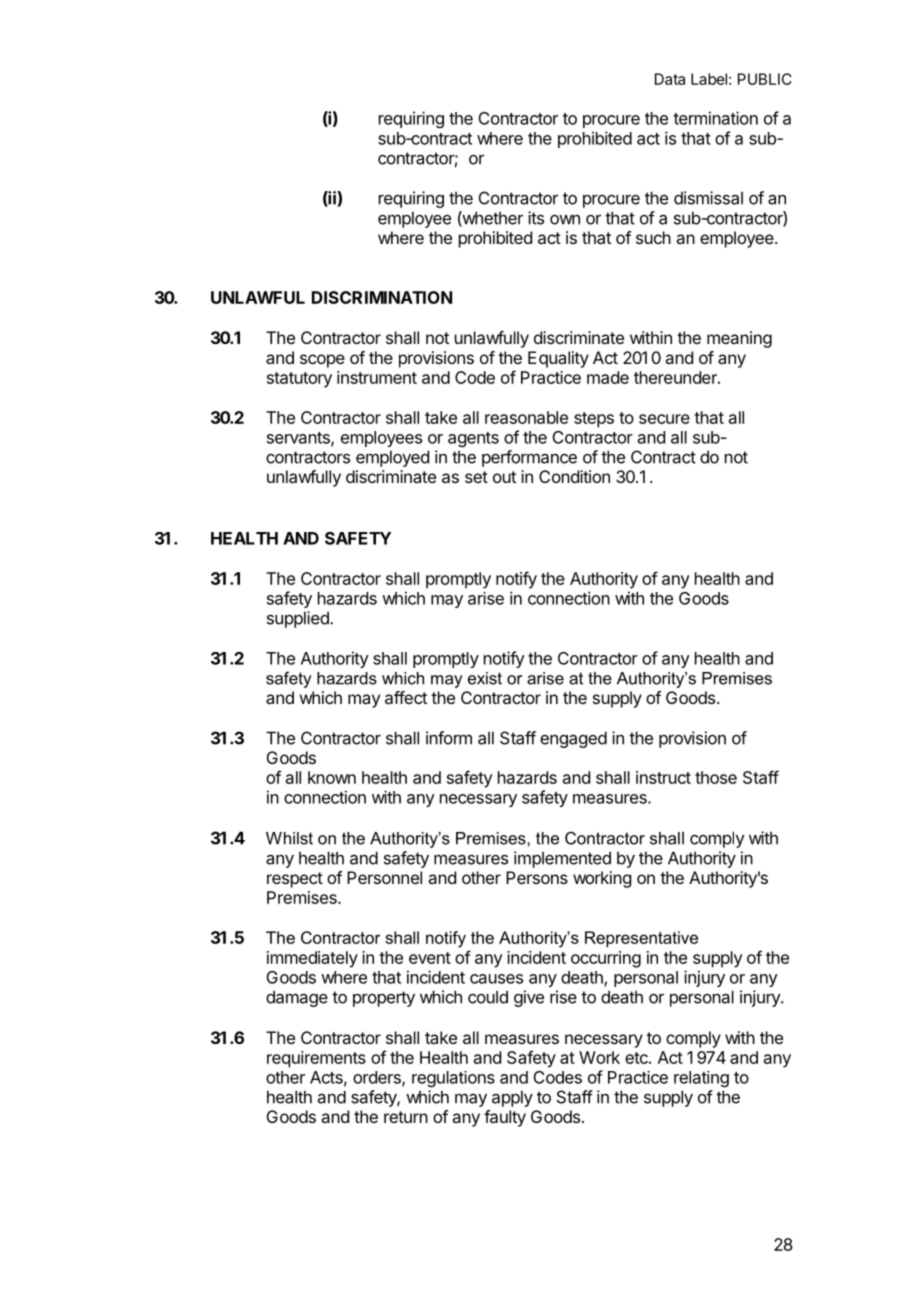 The height and width of the screenshot is (1307, 924). Describe the element at coordinates (316, 1059) in the screenshot. I see `requirements` at that location.
